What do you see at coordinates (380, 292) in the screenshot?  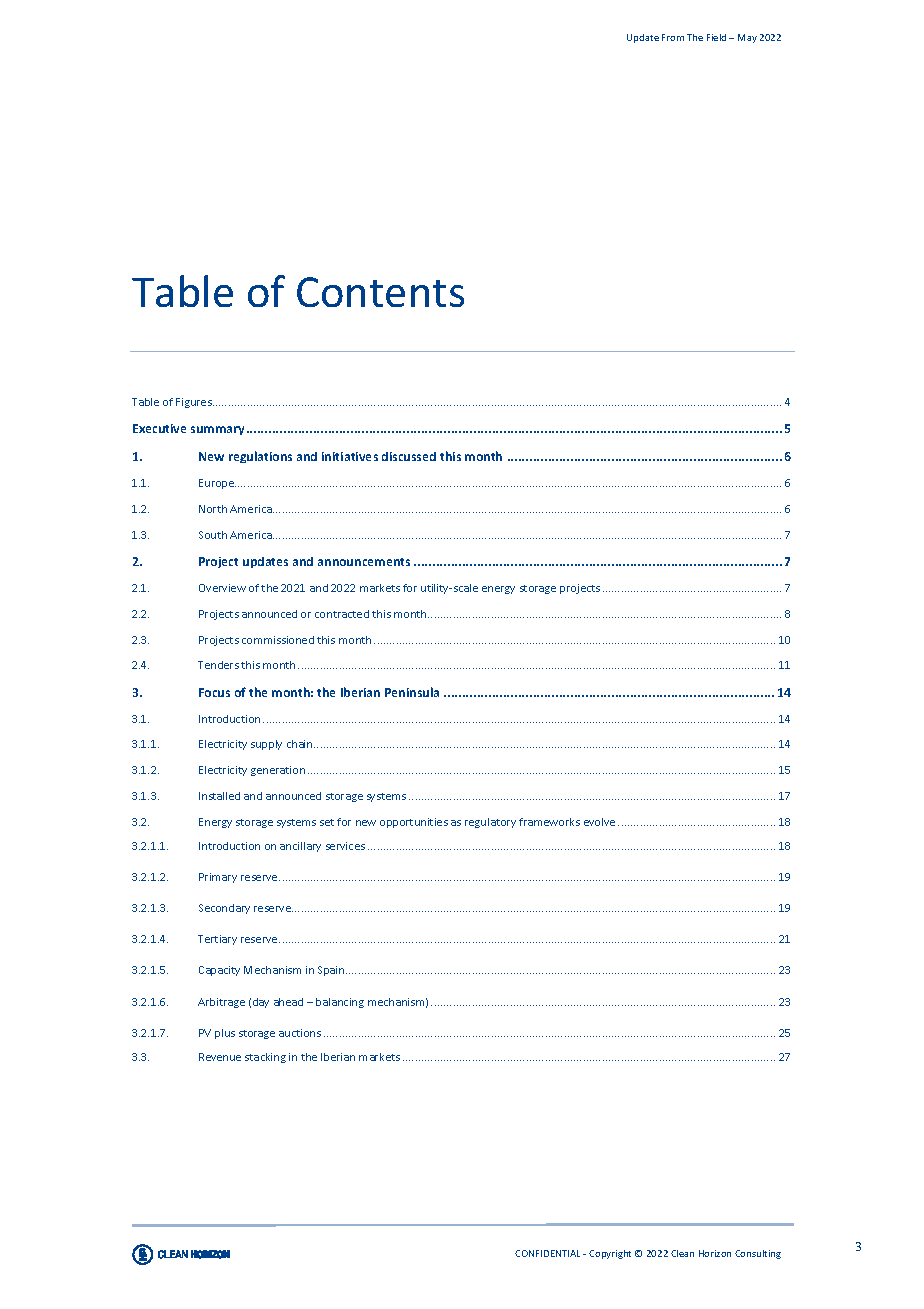 I see `Contents` at bounding box center [380, 292].
